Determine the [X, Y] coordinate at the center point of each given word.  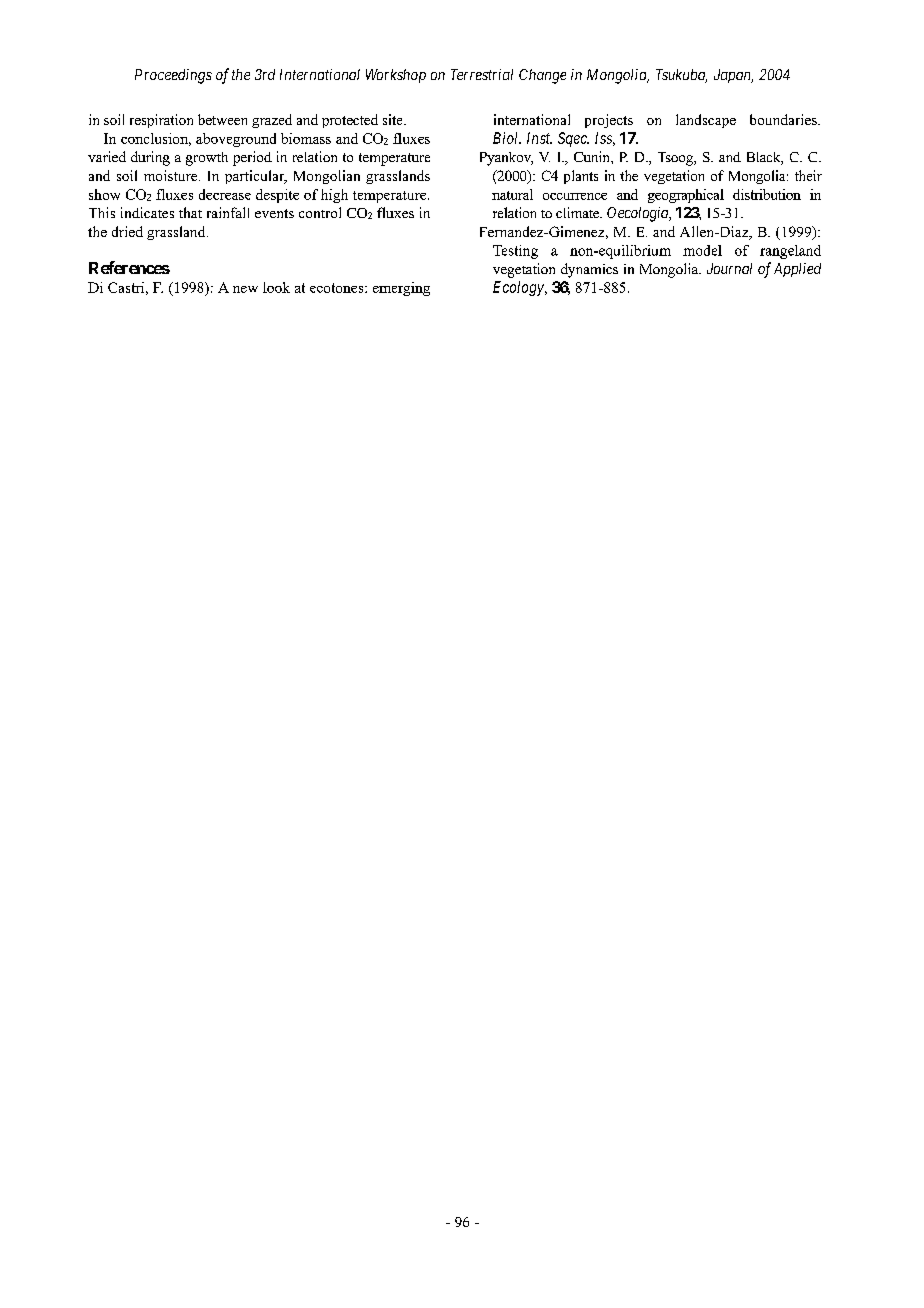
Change [542, 76]
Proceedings [173, 76]
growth [207, 159]
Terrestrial [482, 74]
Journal [729, 268]
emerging [401, 289]
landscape [706, 121]
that [190, 212]
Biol [507, 138]
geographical [686, 196]
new [245, 289]
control [320, 212]
